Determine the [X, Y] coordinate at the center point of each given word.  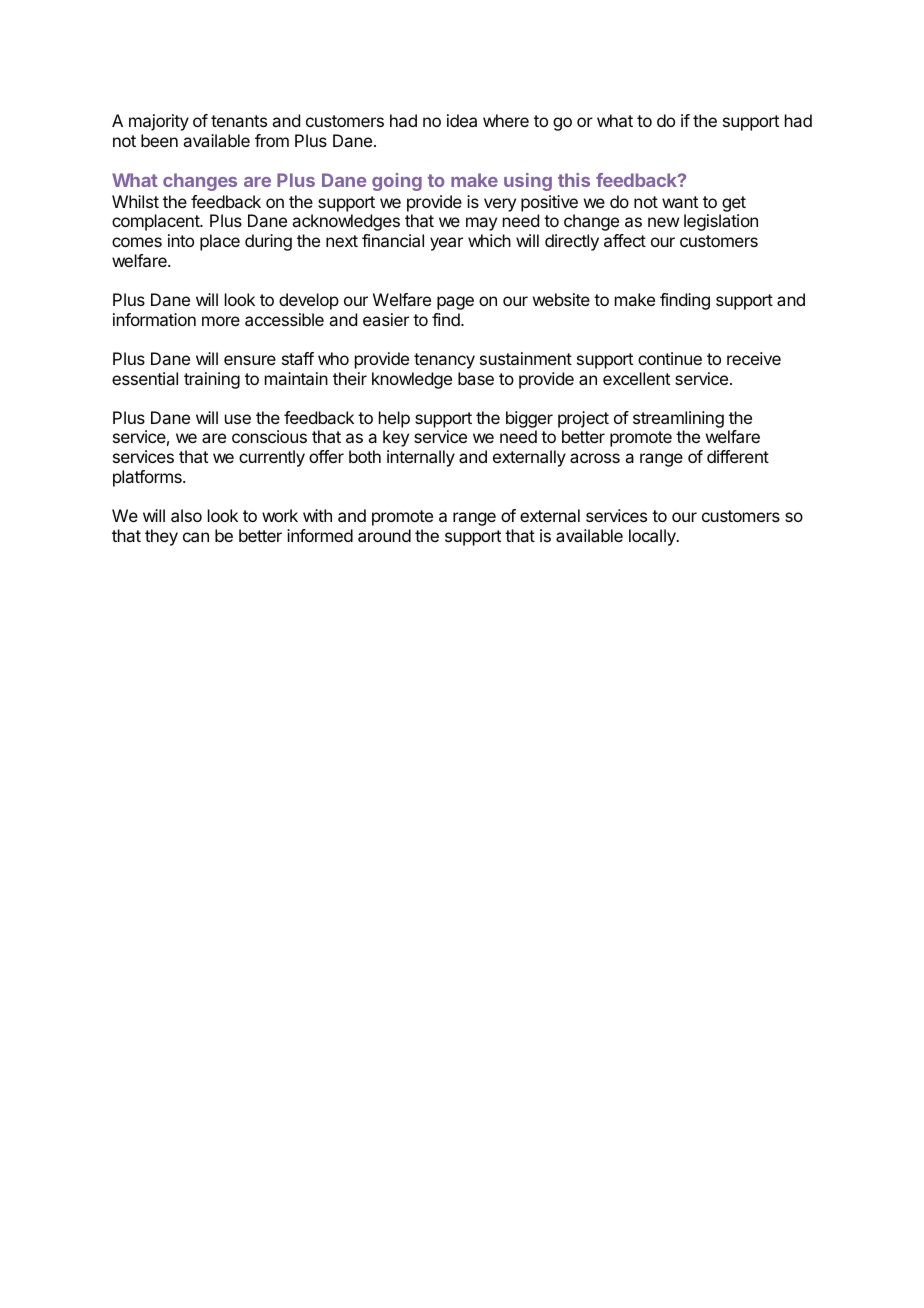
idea [462, 120]
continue [670, 358]
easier [386, 319]
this [574, 180]
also [186, 515]
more [221, 321]
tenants [239, 121]
